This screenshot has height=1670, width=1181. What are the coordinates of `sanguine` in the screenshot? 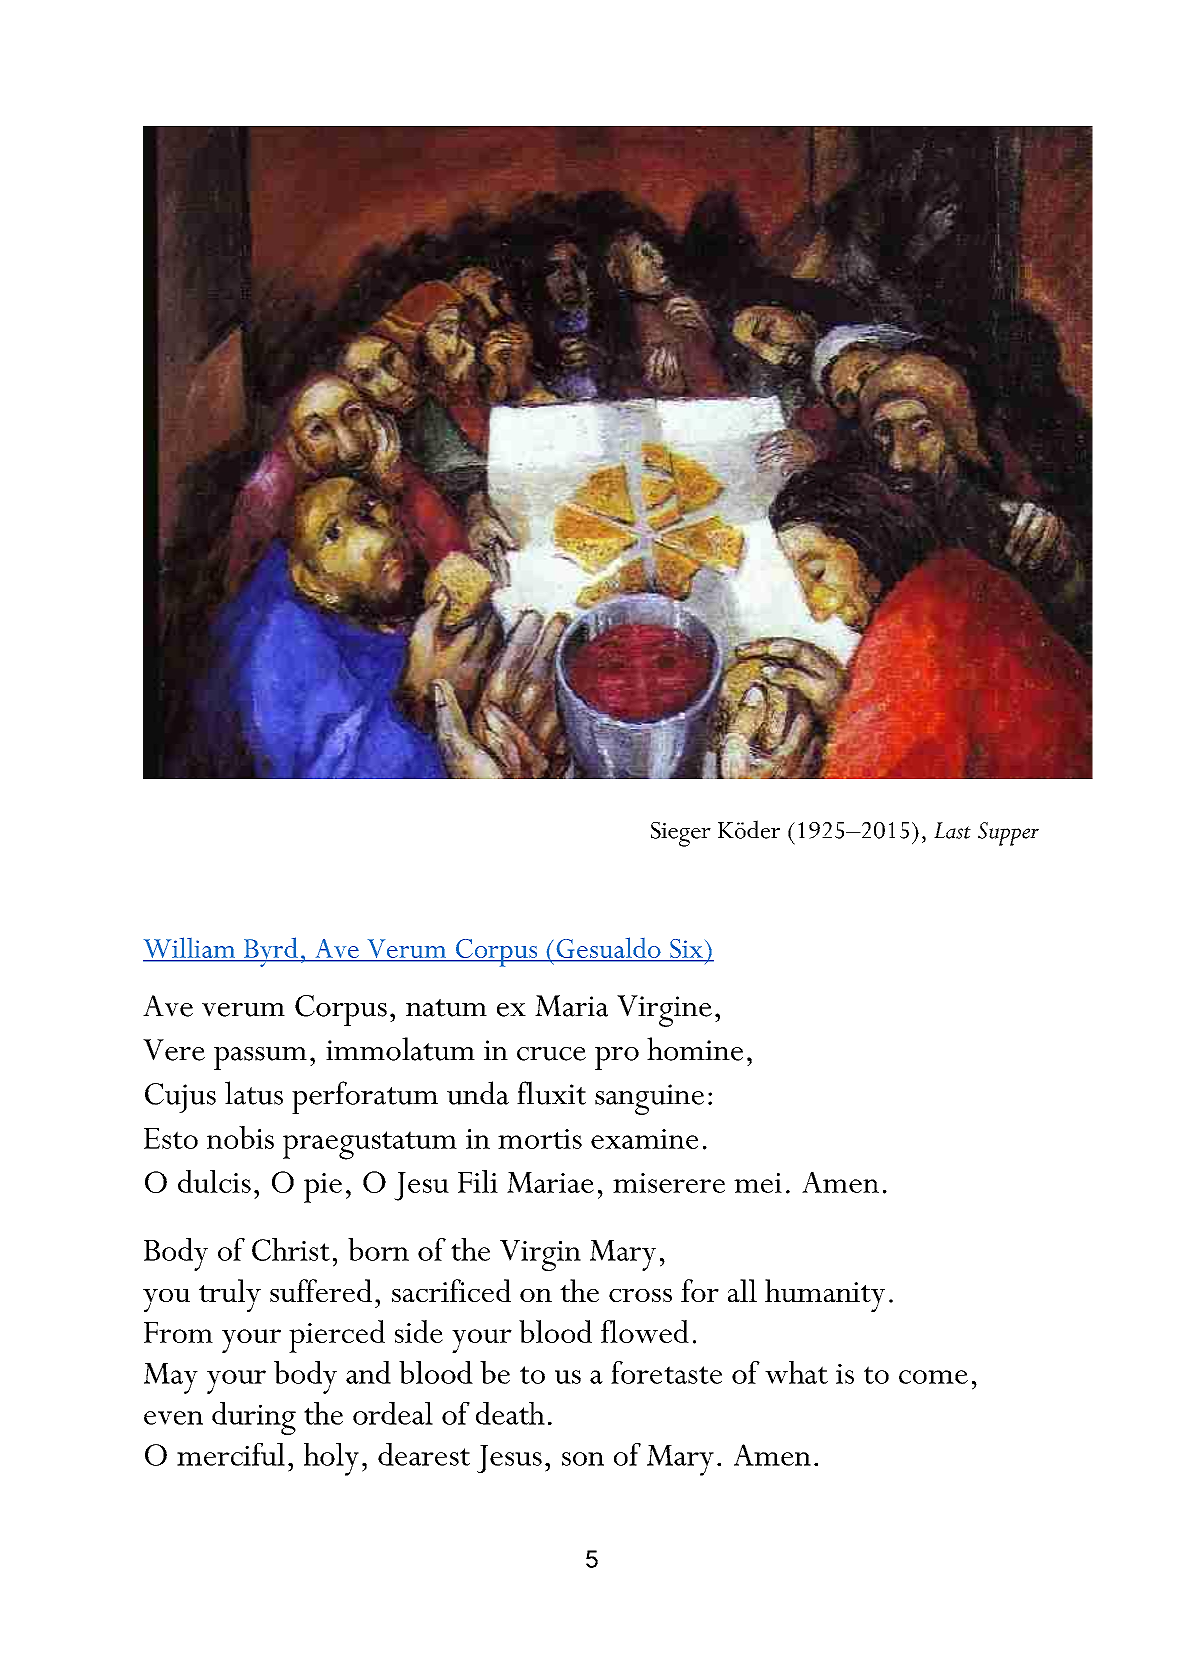 It's located at (649, 1099).
